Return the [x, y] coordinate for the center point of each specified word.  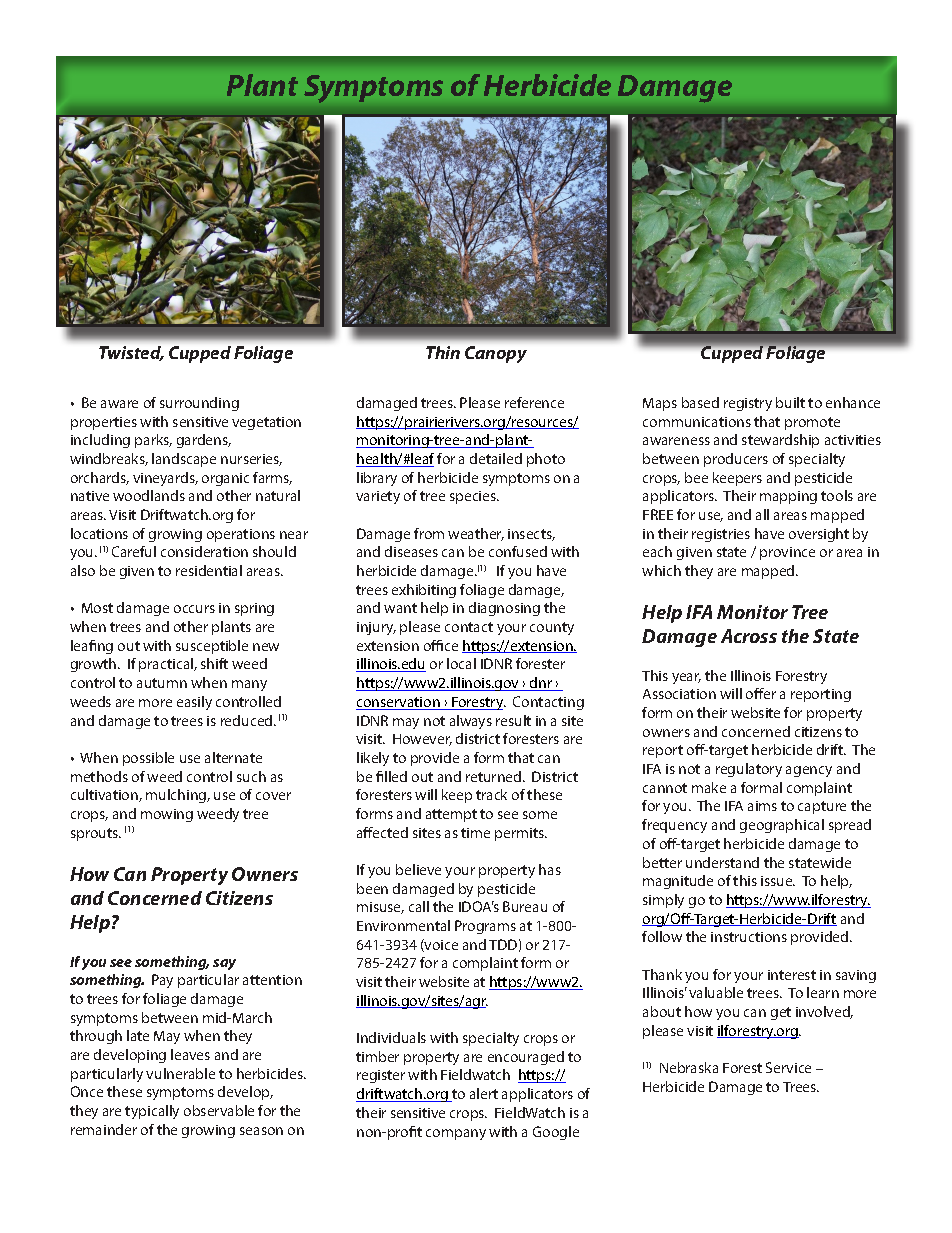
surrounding [199, 404]
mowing [167, 815]
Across [749, 636]
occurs [194, 609]
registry [748, 404]
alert [484, 1093]
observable [219, 1110]
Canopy [496, 354]
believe [418, 869]
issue [778, 881]
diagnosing [504, 609]
